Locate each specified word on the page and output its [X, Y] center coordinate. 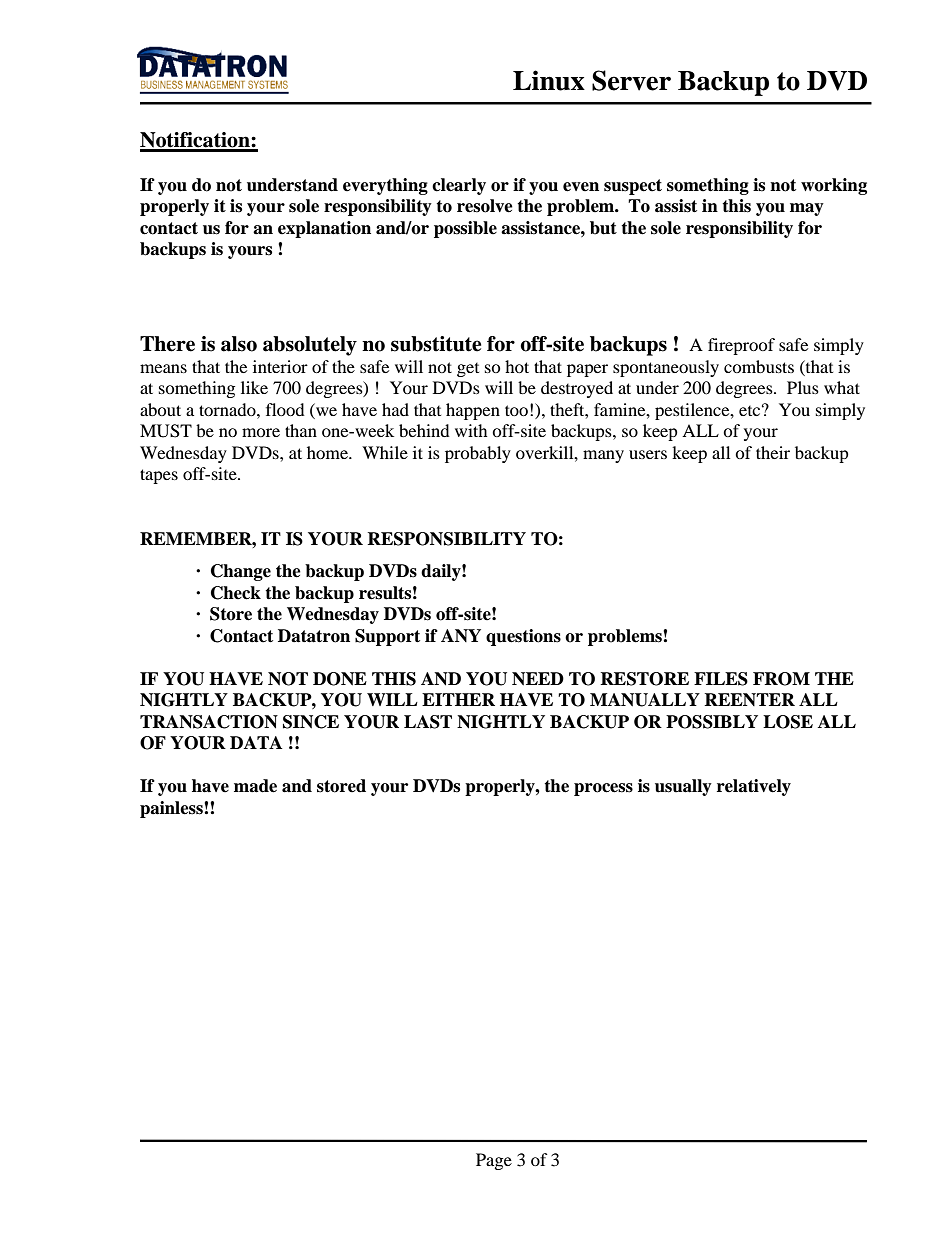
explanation [324, 229]
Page [494, 1161]
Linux [549, 80]
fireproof [741, 346]
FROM [781, 679]
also [239, 344]
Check [236, 593]
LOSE [788, 722]
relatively [754, 787]
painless [172, 809]
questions [523, 637]
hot [517, 366]
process [603, 789]
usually [683, 787]
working [834, 186]
